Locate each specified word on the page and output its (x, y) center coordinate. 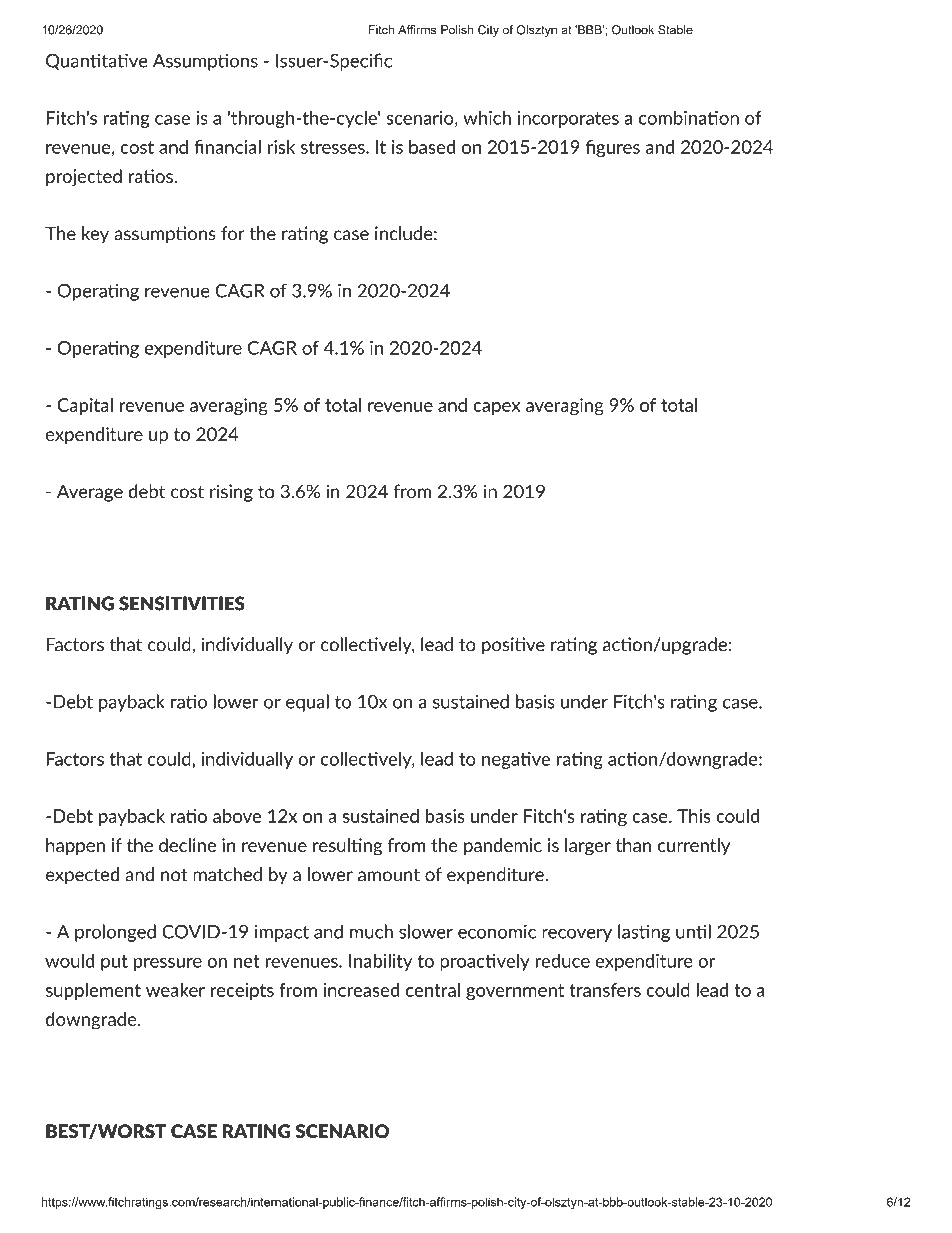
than (633, 845)
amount (389, 875)
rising (231, 493)
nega (501, 762)
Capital (85, 406)
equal (307, 703)
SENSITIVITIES (182, 603)
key (95, 235)
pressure (168, 964)
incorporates (568, 119)
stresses (334, 147)
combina (674, 117)
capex (496, 408)
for (233, 233)
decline (187, 845)
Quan (68, 61)
